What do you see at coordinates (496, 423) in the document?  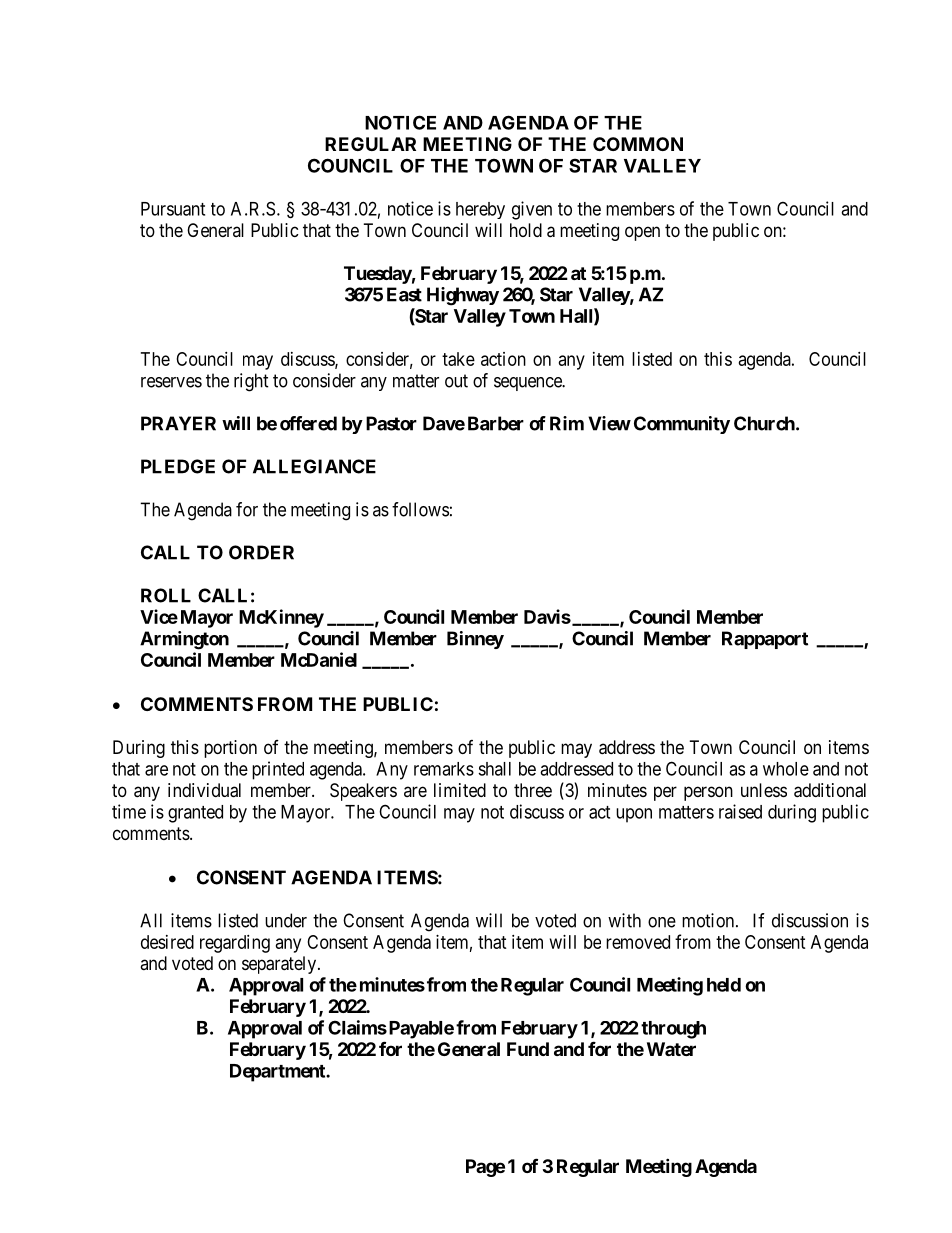 I see `Barber` at bounding box center [496, 423].
